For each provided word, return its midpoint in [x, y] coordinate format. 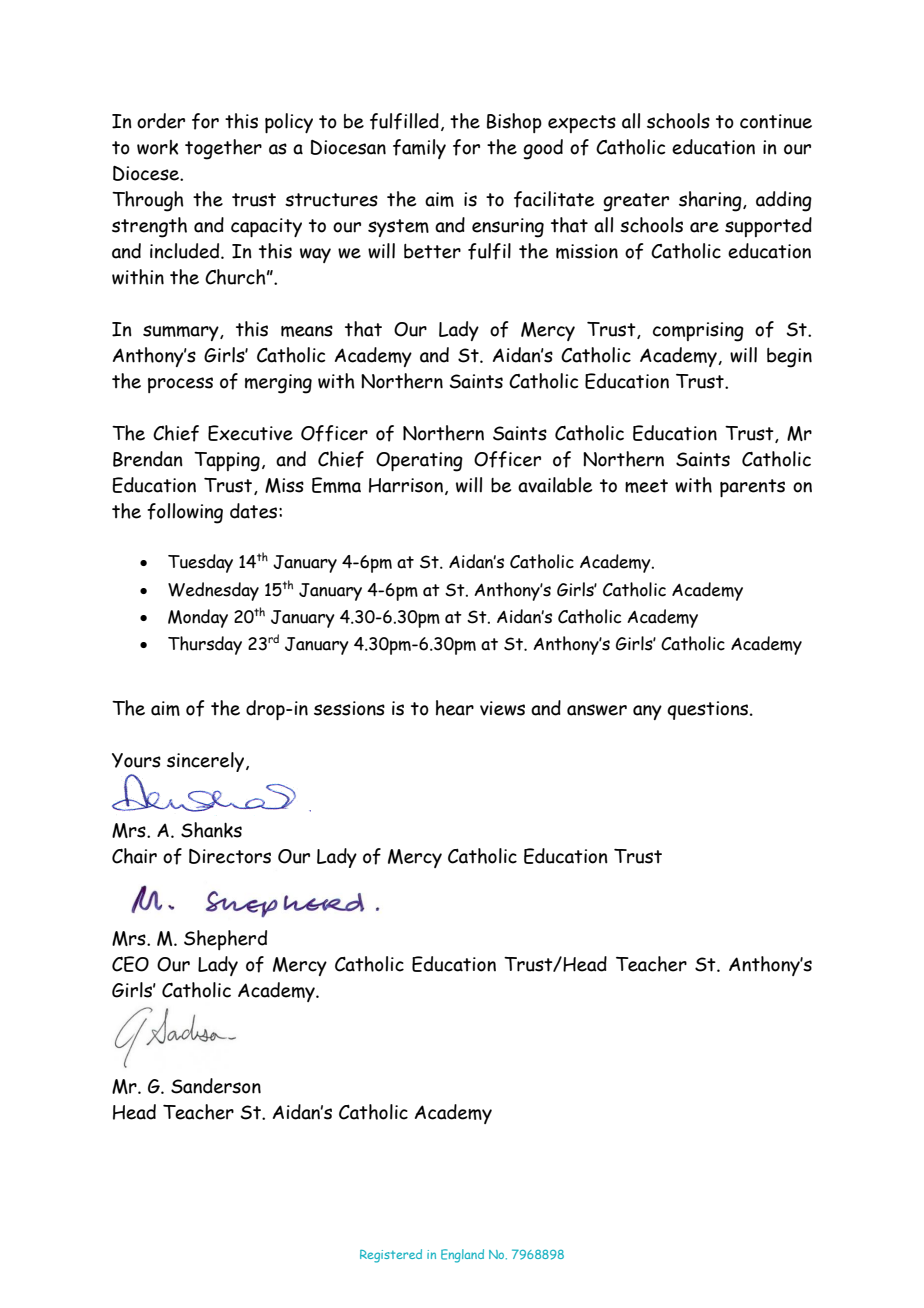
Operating [419, 462]
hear [455, 708]
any [647, 712]
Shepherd [225, 940]
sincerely [207, 762]
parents [752, 488]
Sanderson [216, 1086]
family [419, 149]
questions [709, 710]
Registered [391, 1256]
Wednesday [213, 591]
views [502, 708]
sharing [711, 201]
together [223, 149]
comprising [698, 332]
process [180, 385]
